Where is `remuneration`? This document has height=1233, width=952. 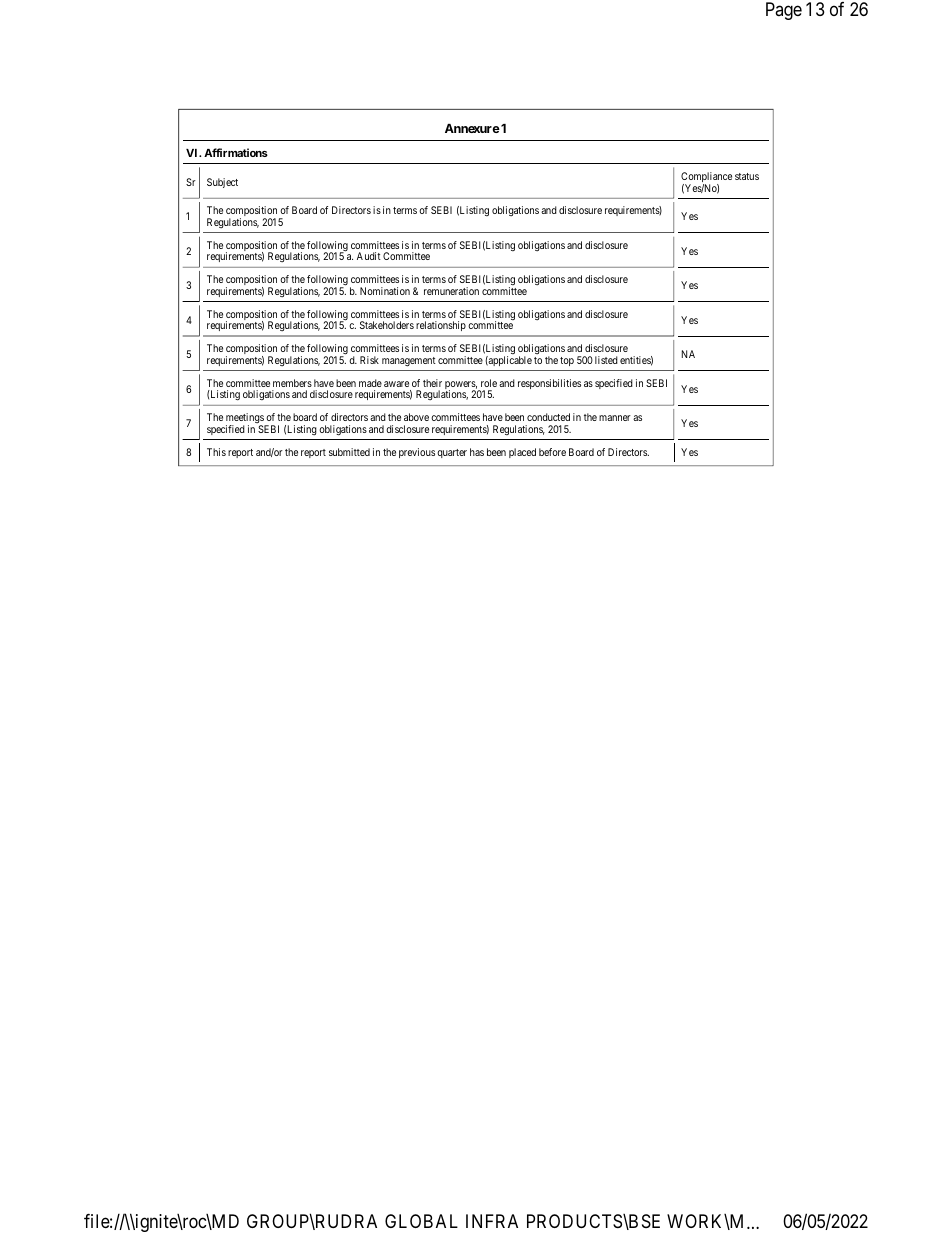
remuneration is located at coordinates (451, 291).
